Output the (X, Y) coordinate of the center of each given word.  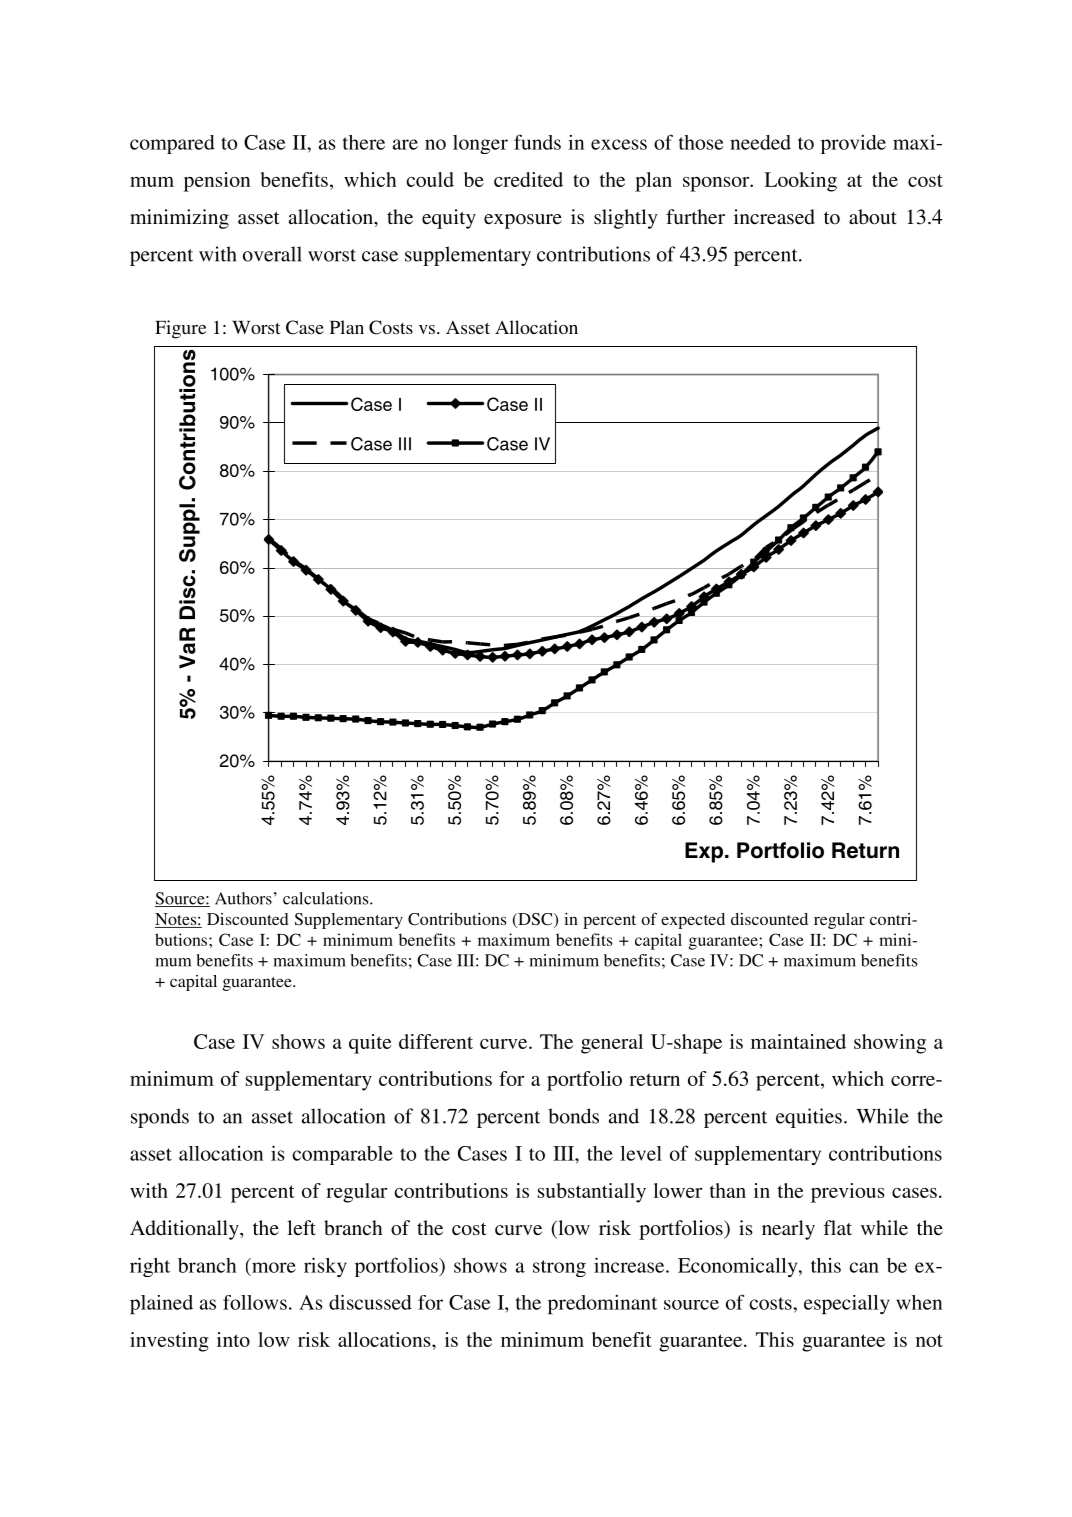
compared (172, 144)
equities (809, 1118)
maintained (798, 1041)
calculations (327, 898)
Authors (243, 898)
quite (370, 1044)
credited (528, 179)
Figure (180, 329)
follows (255, 1302)
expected (693, 921)
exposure (523, 221)
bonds (573, 1116)
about (873, 217)
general (612, 1044)
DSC (535, 920)
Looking (800, 182)
